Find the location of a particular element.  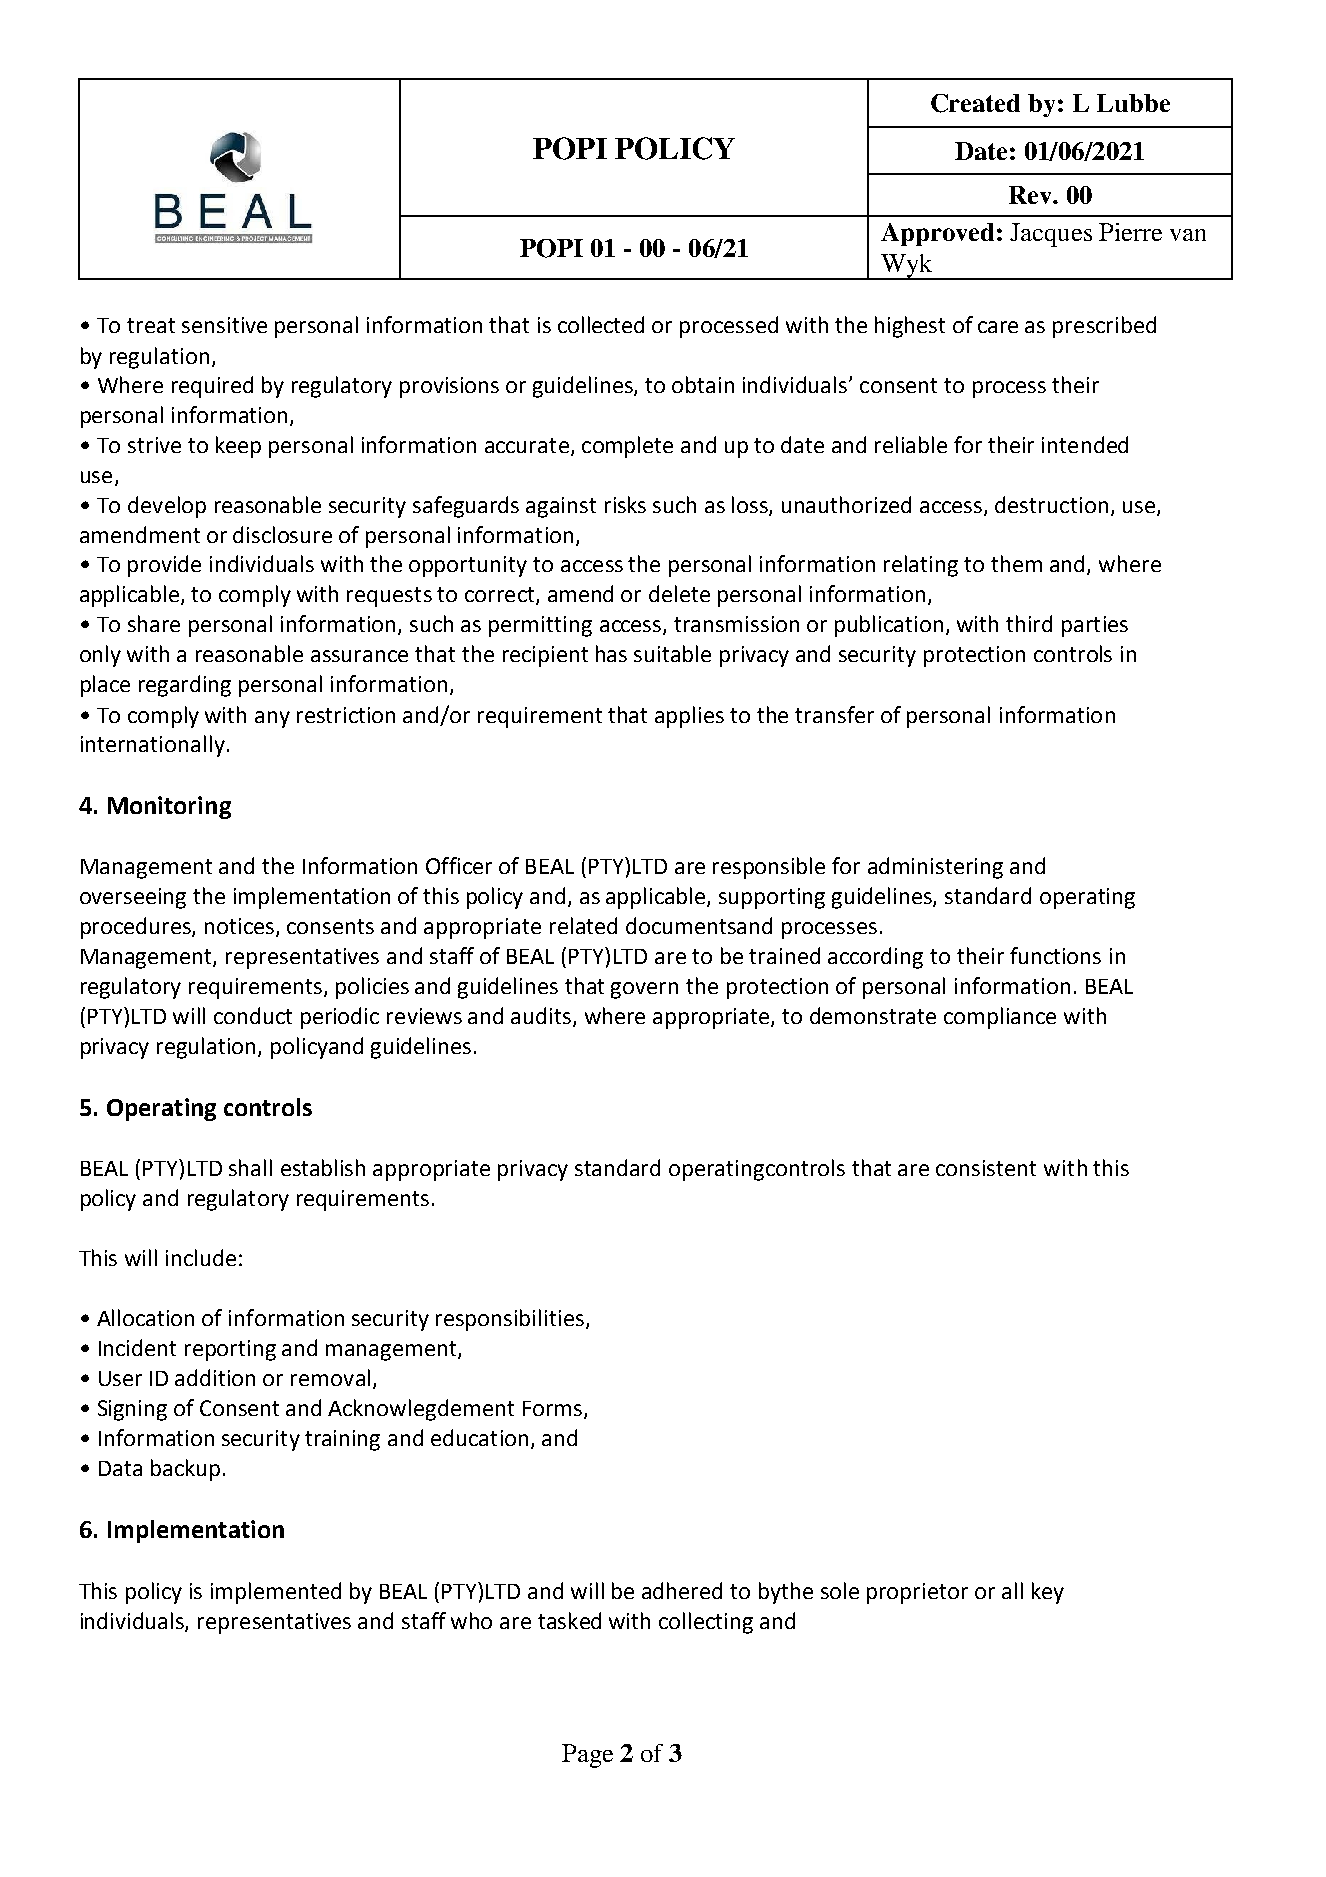

collected is located at coordinates (601, 324).
